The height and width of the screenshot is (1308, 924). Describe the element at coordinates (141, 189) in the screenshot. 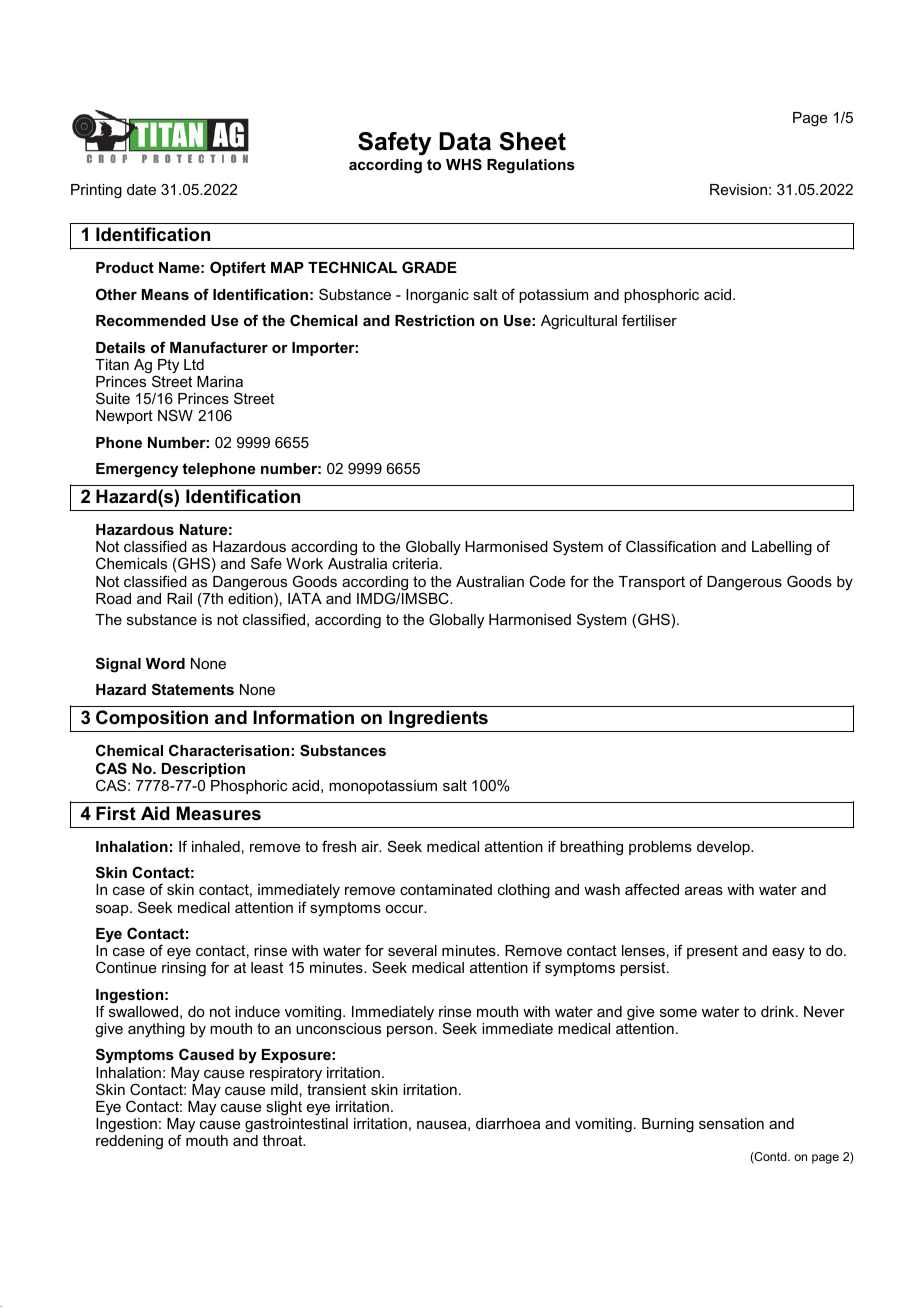

I see `date` at that location.
